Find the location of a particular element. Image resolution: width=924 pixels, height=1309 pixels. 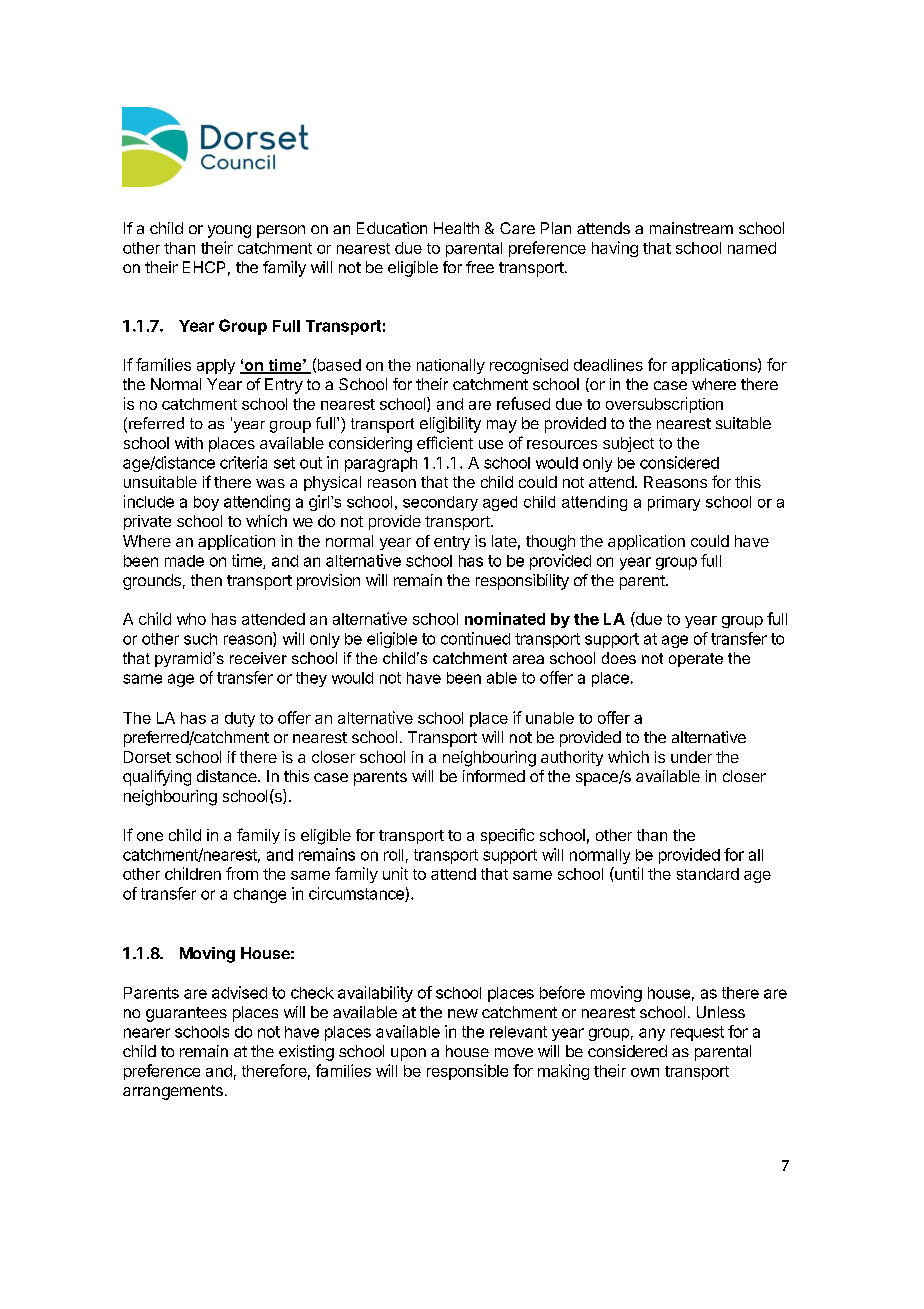

subject is located at coordinates (628, 444).
